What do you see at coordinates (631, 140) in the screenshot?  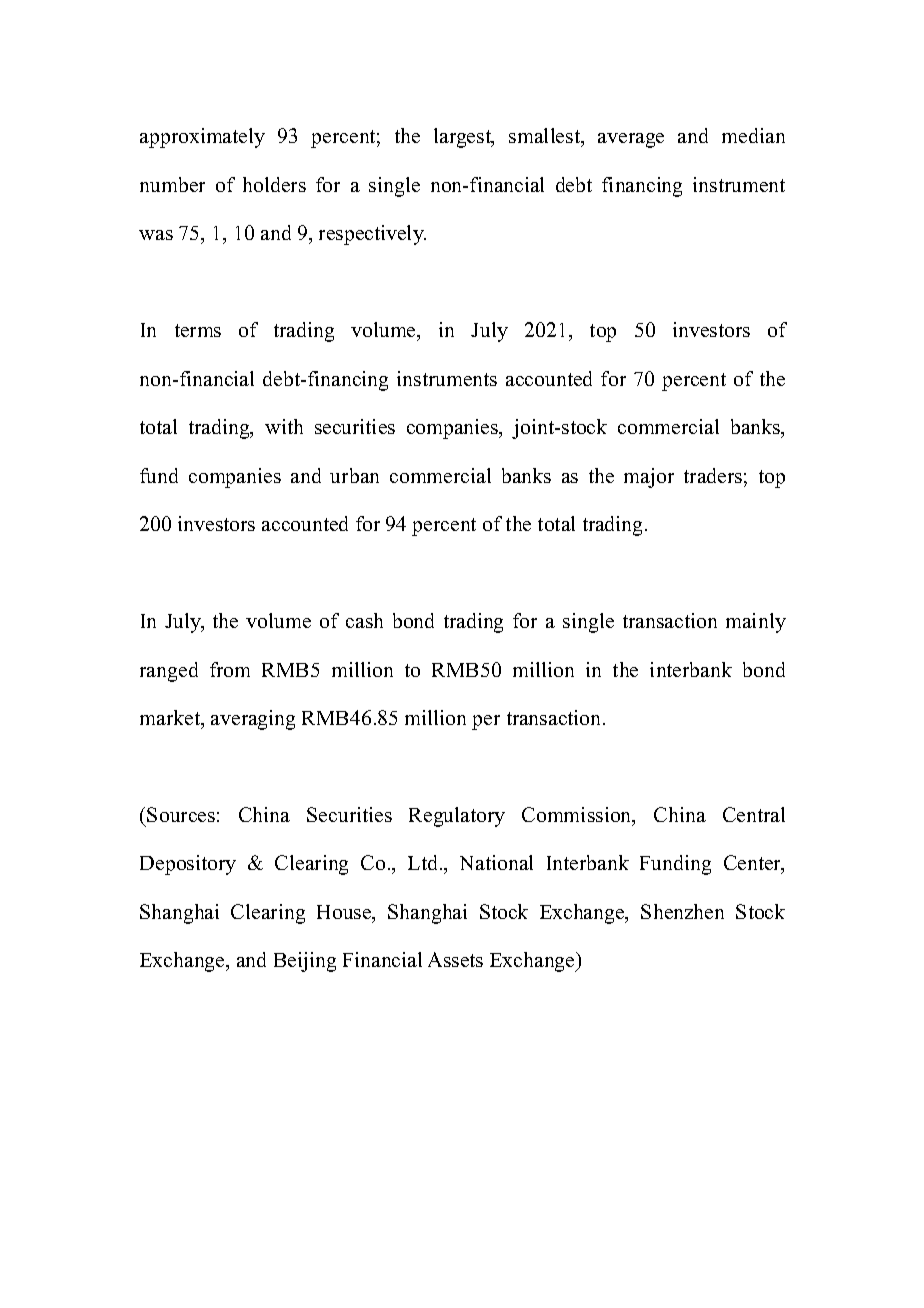 I see `average` at bounding box center [631, 140].
